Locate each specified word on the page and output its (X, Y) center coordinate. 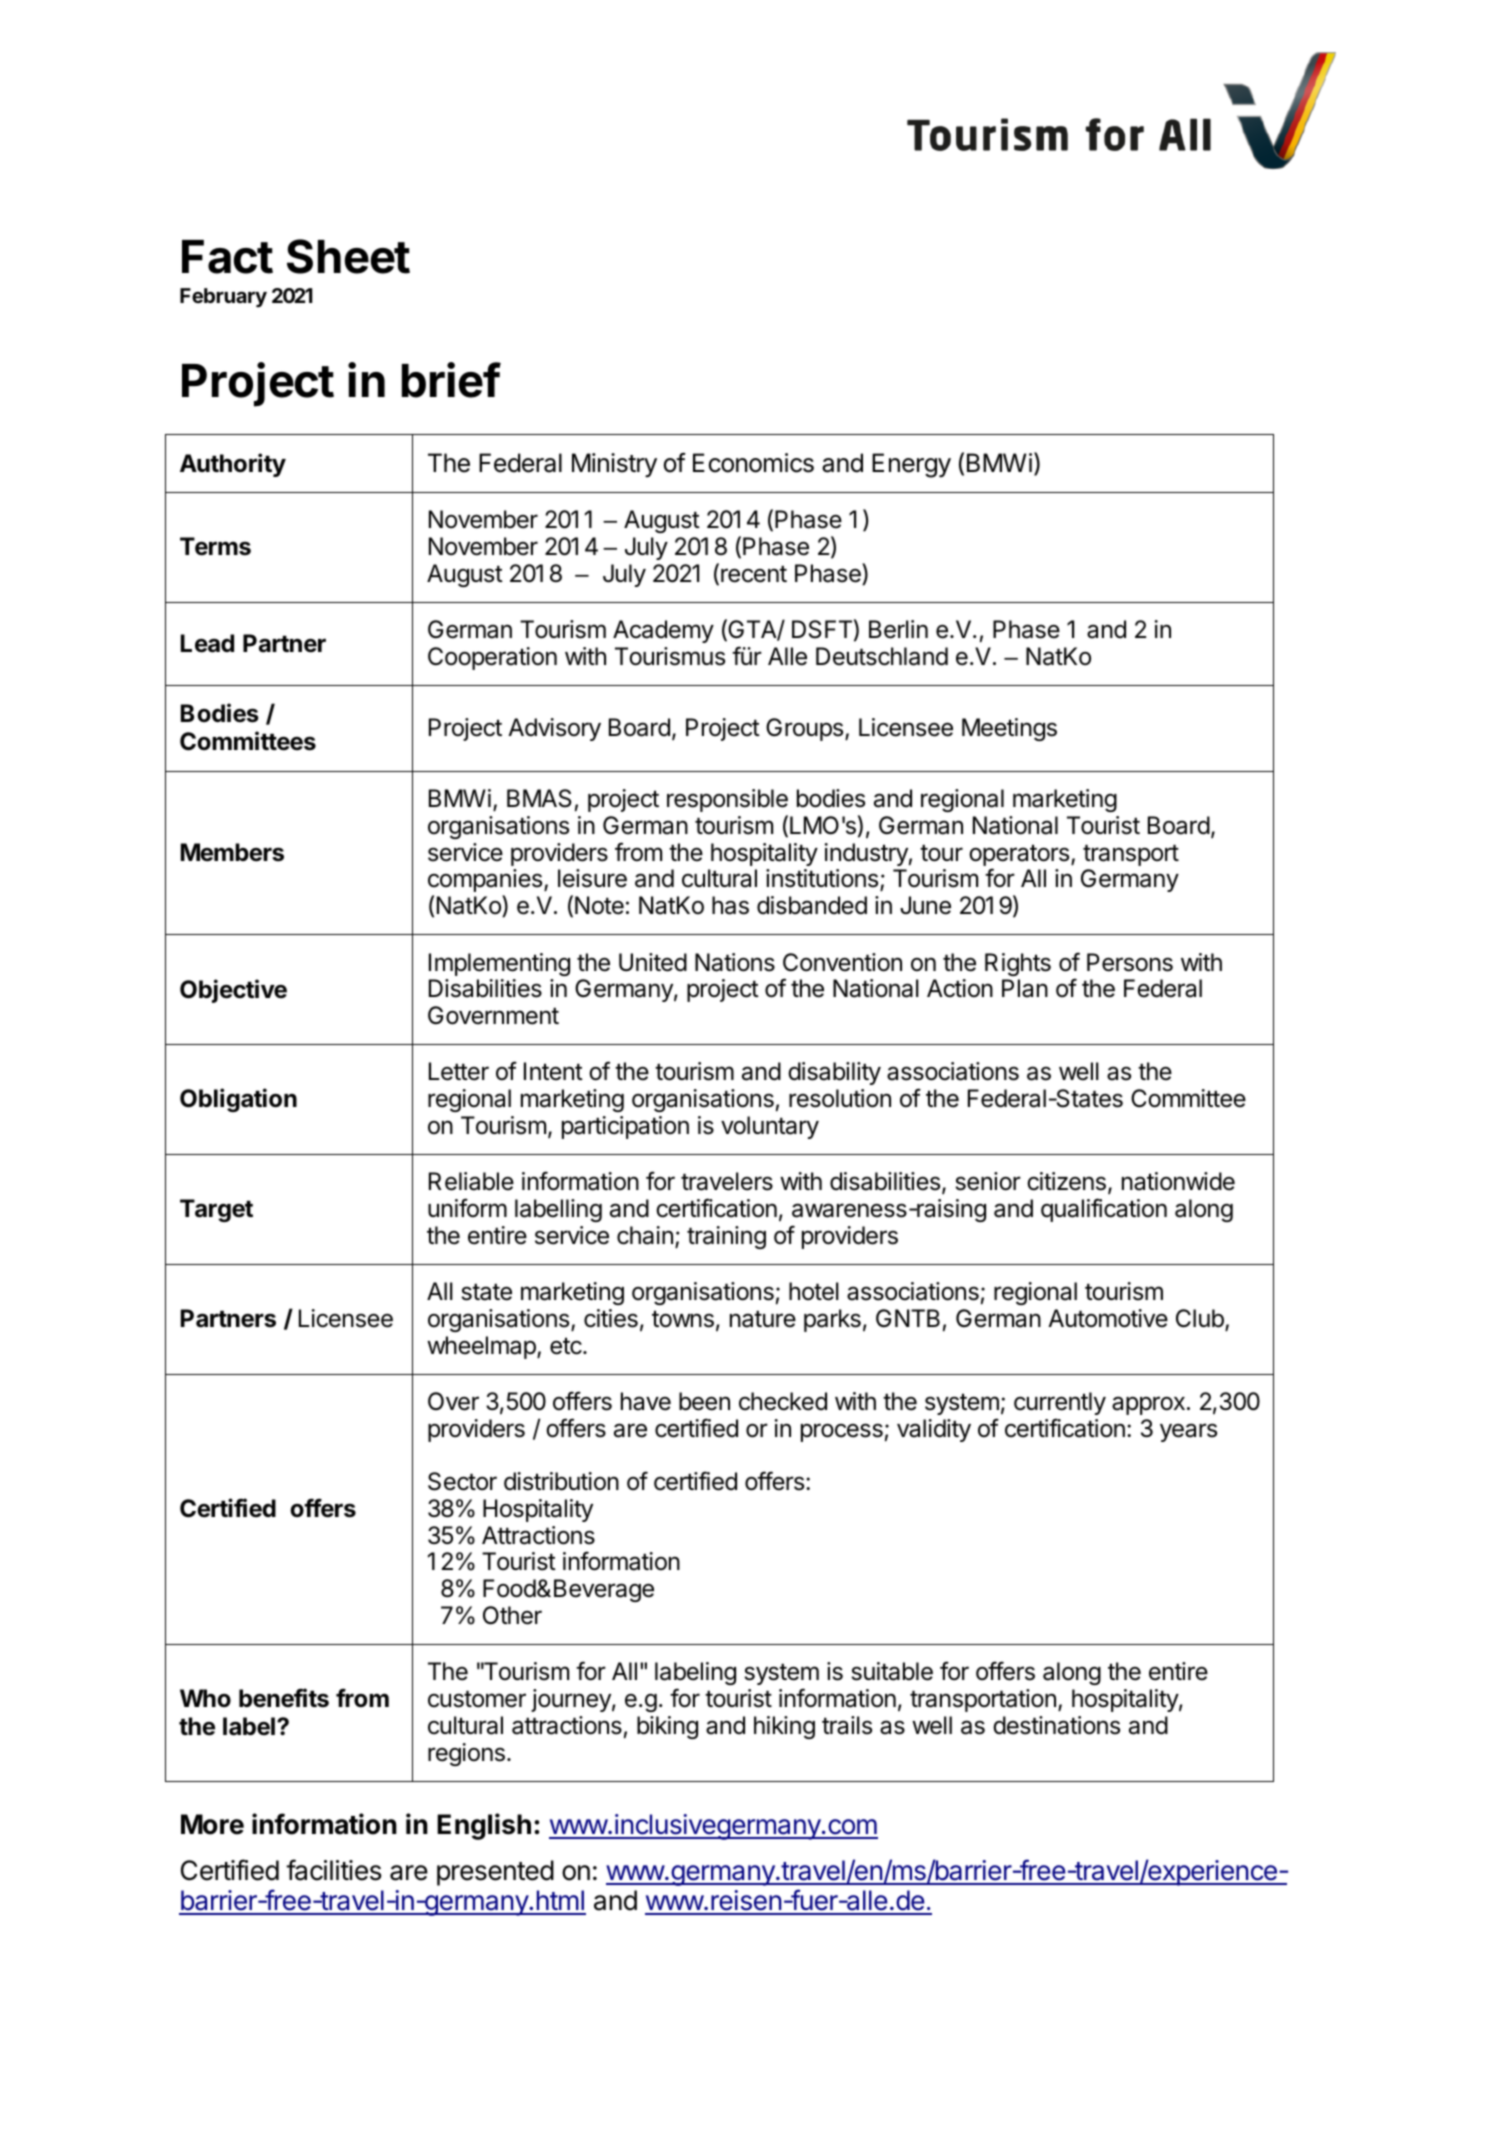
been (704, 1401)
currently (1060, 1403)
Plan (1025, 988)
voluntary (770, 1127)
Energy (911, 465)
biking (667, 1727)
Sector (462, 1481)
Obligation (238, 1100)
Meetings (1009, 729)
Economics (753, 463)
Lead (207, 643)
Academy (663, 631)
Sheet (348, 256)
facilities (334, 1870)
